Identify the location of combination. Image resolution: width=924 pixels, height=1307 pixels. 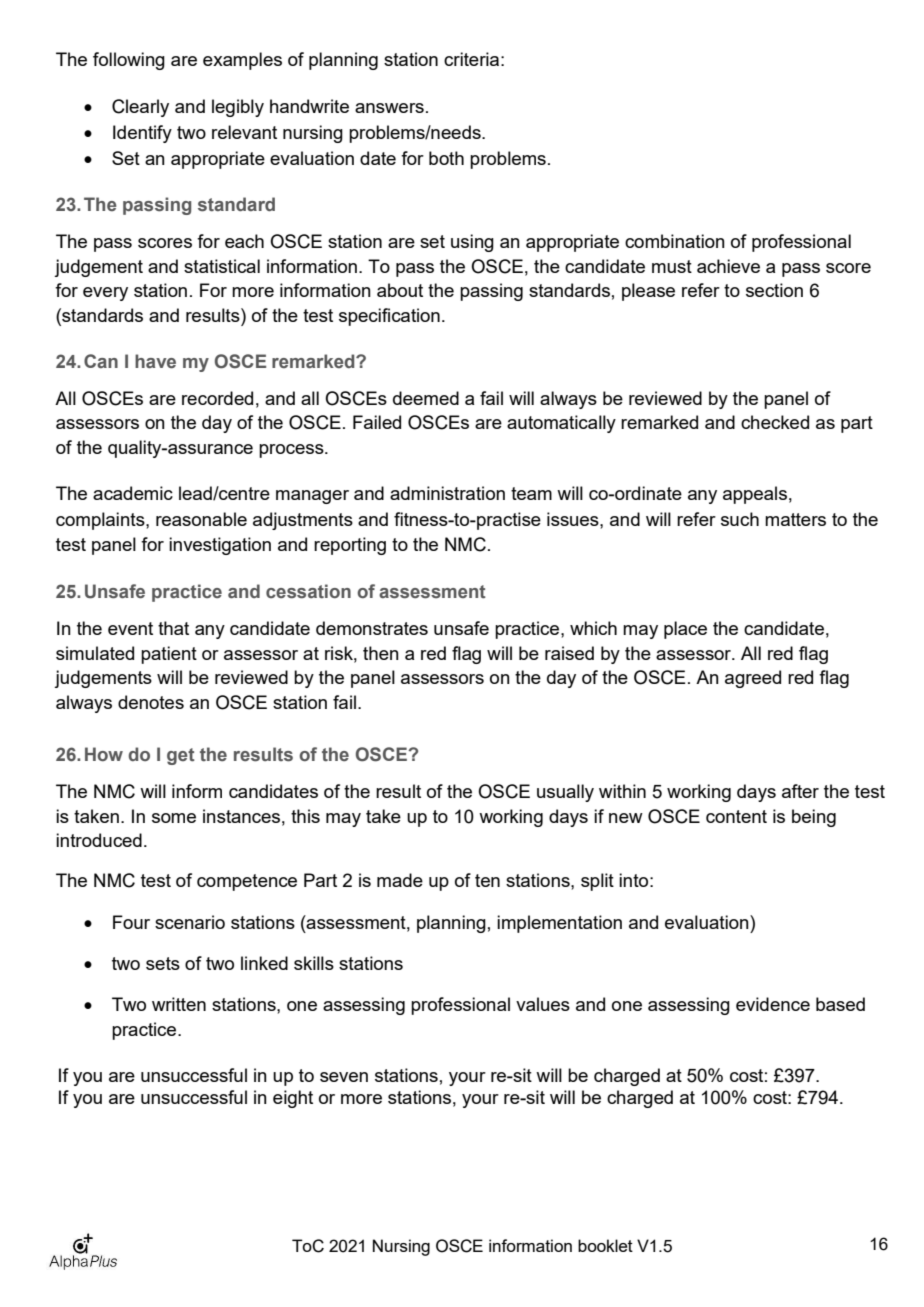
(675, 241).
